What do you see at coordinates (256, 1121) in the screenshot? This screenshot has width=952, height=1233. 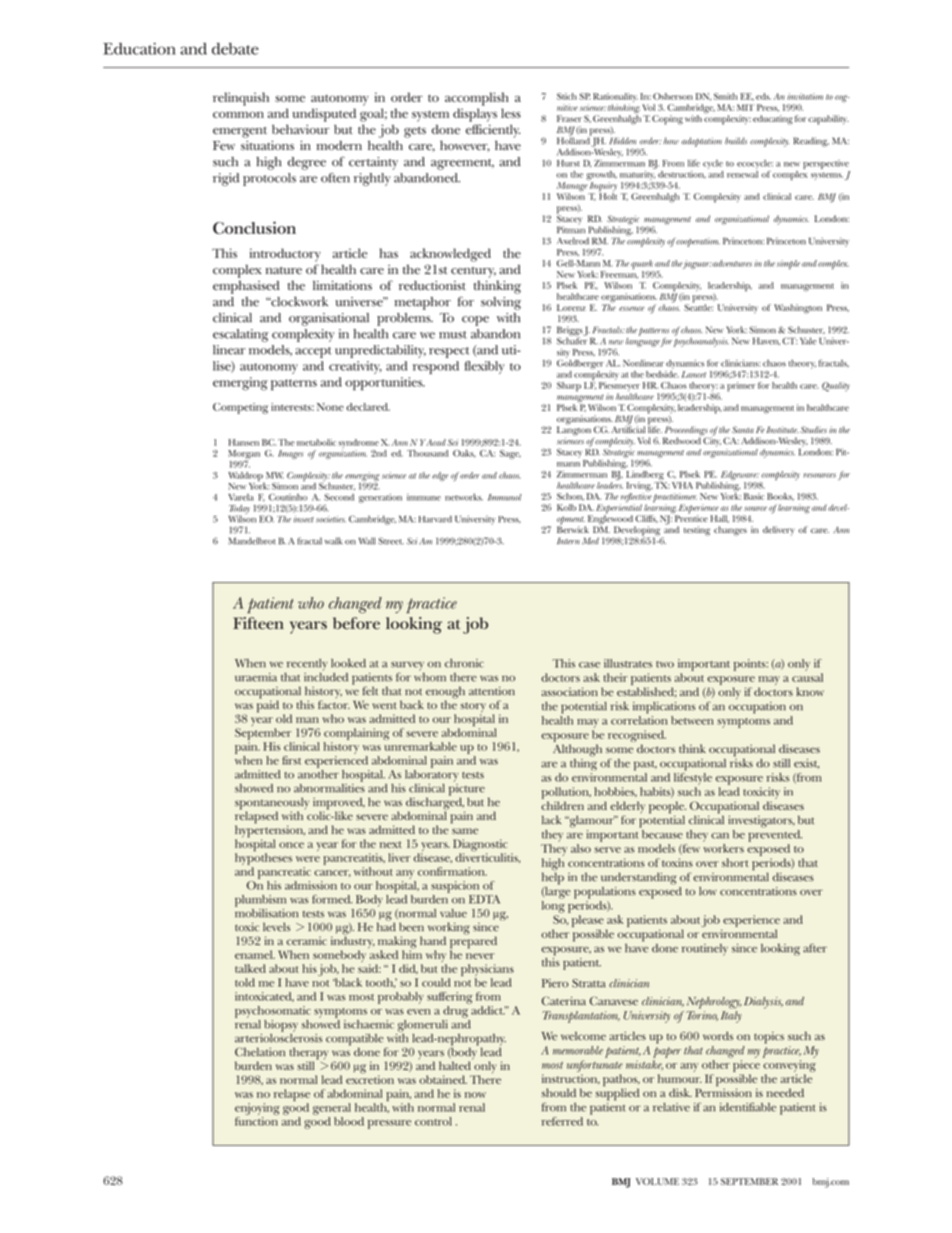 I see `function` at bounding box center [256, 1121].
